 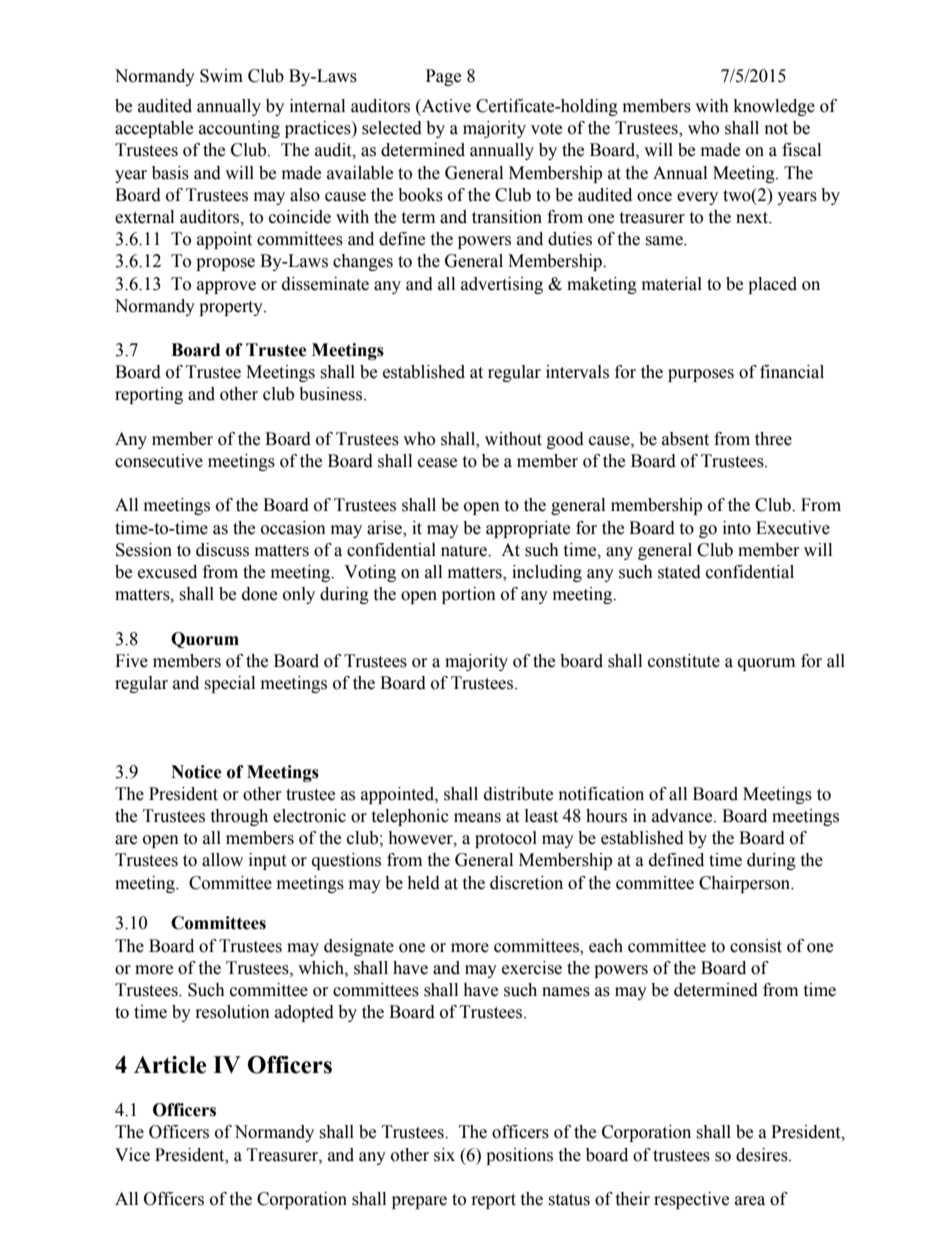 What do you see at coordinates (229, 684) in the screenshot?
I see `special` at bounding box center [229, 684].
